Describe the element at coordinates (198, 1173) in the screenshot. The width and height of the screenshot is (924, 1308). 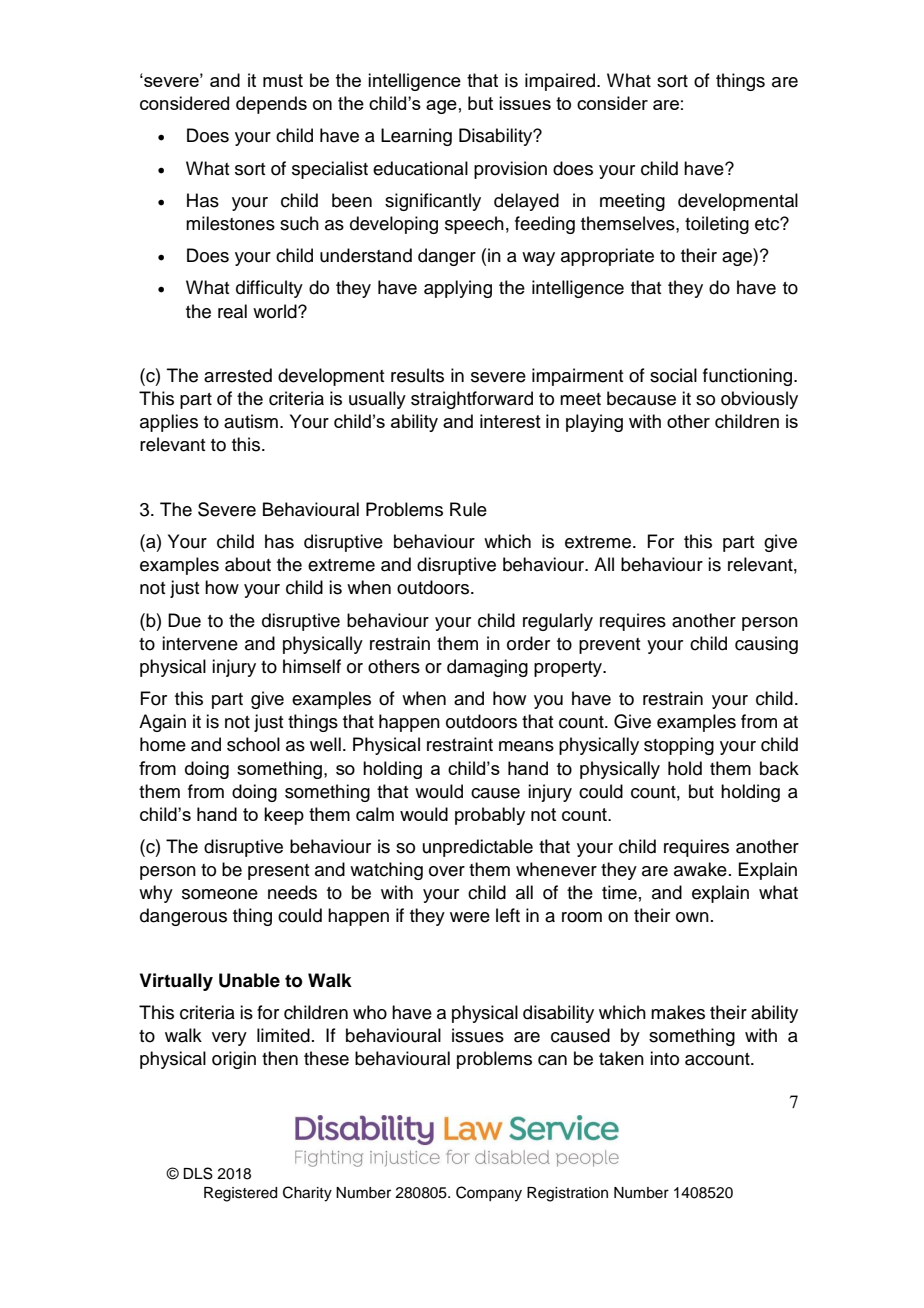
I see `DLS` at that location.
